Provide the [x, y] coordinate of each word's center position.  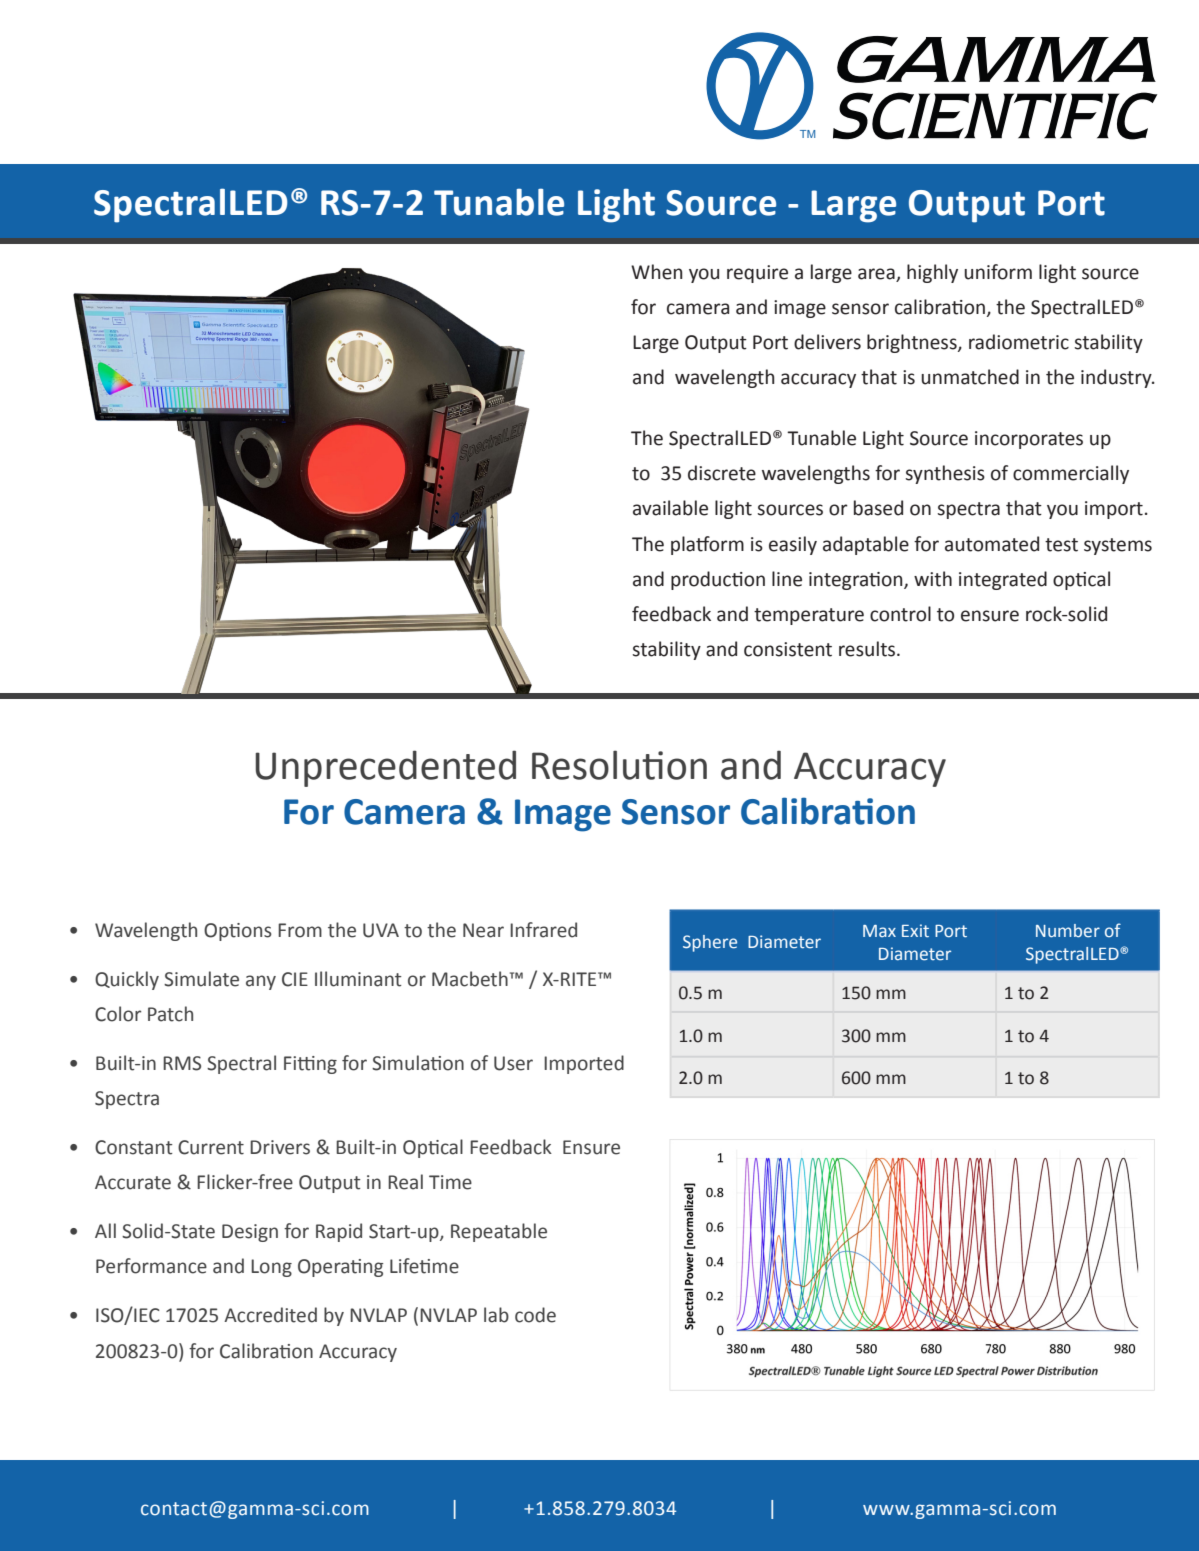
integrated [1003, 580]
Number [1068, 931]
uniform [998, 272]
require [757, 274]
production [718, 580]
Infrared [543, 930]
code [535, 1315]
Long [271, 1268]
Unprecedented [385, 768]
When [657, 272]
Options [238, 932]
